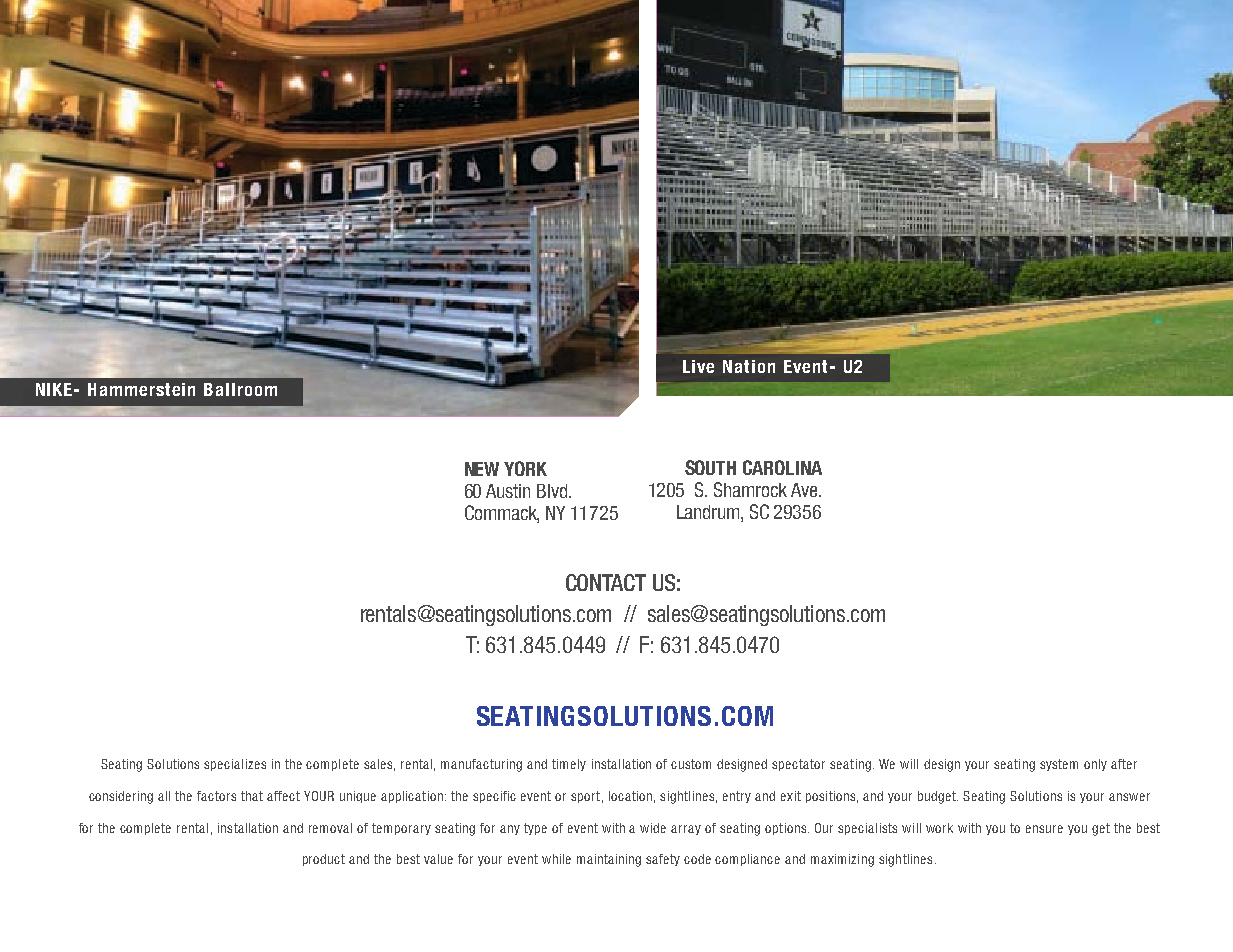 The image size is (1233, 952). I want to click on CONTACT, so click(606, 582).
